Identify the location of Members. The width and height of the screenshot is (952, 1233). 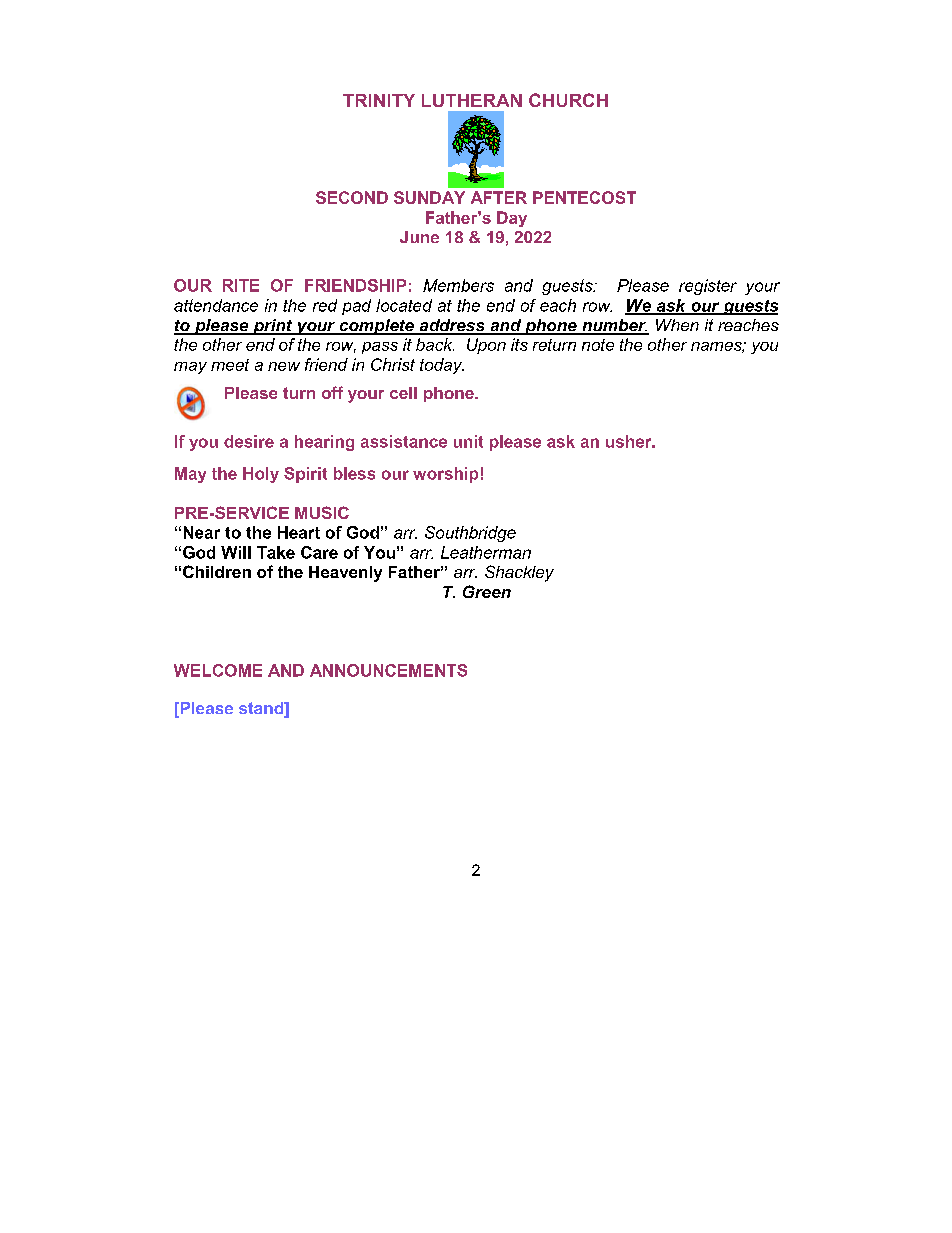
(458, 285).
